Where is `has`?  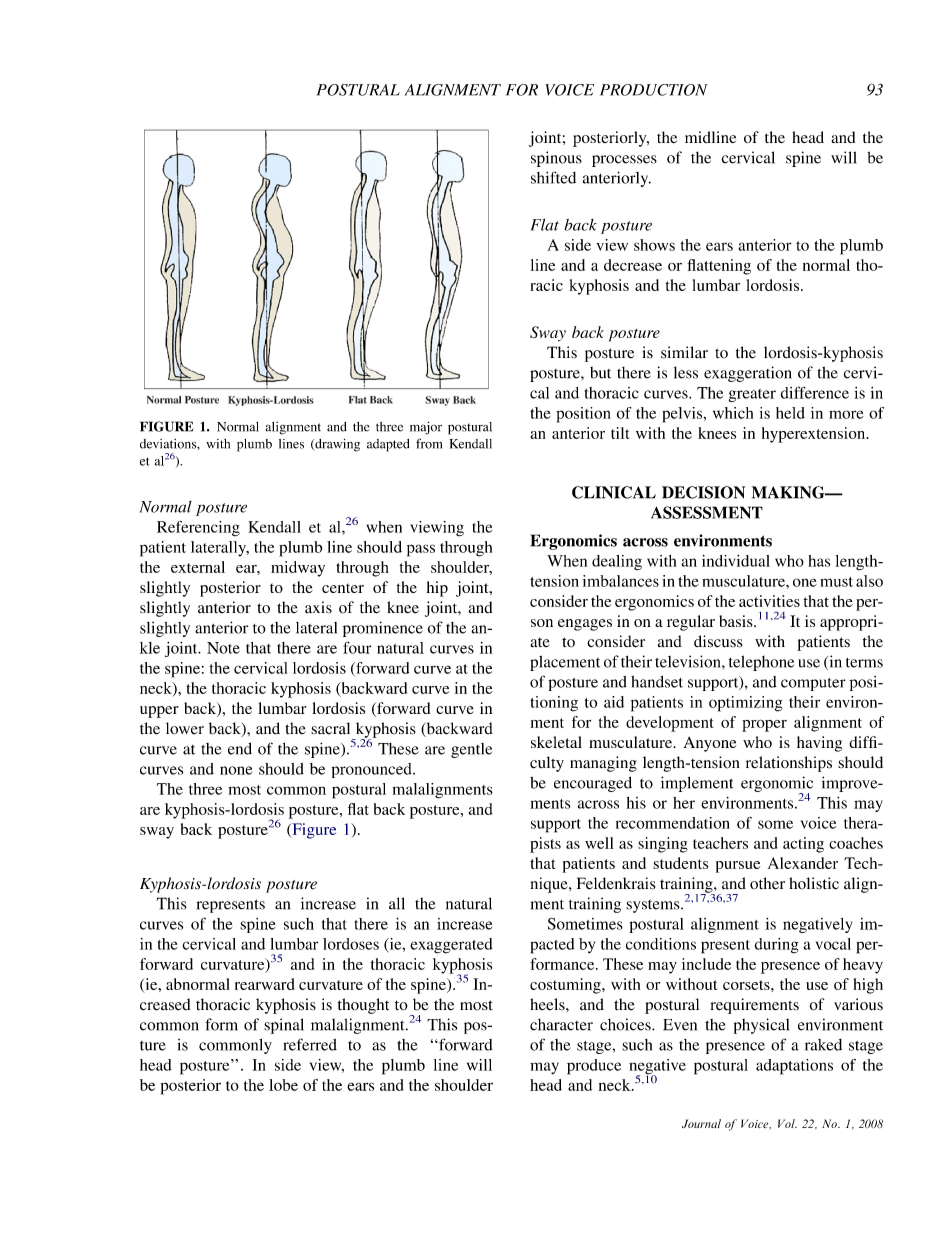 has is located at coordinates (819, 561).
